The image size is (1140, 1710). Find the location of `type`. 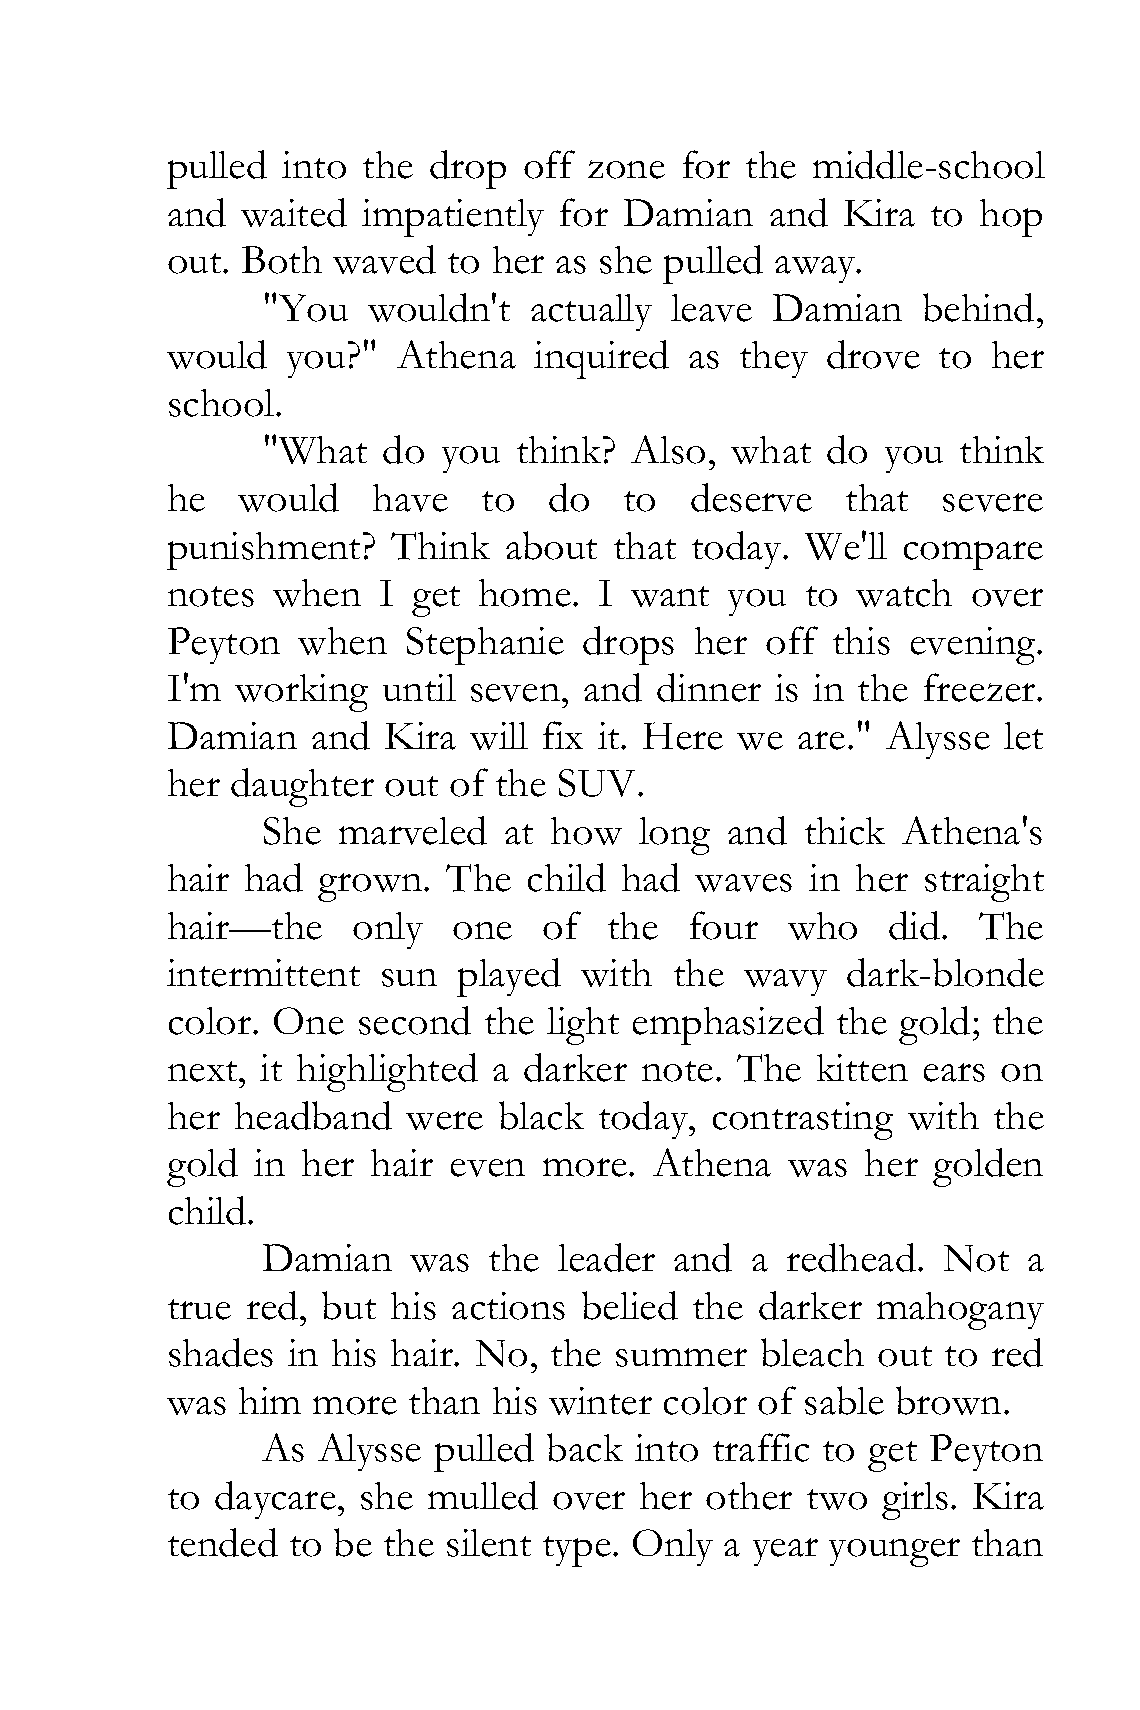

type is located at coordinates (577, 1551).
